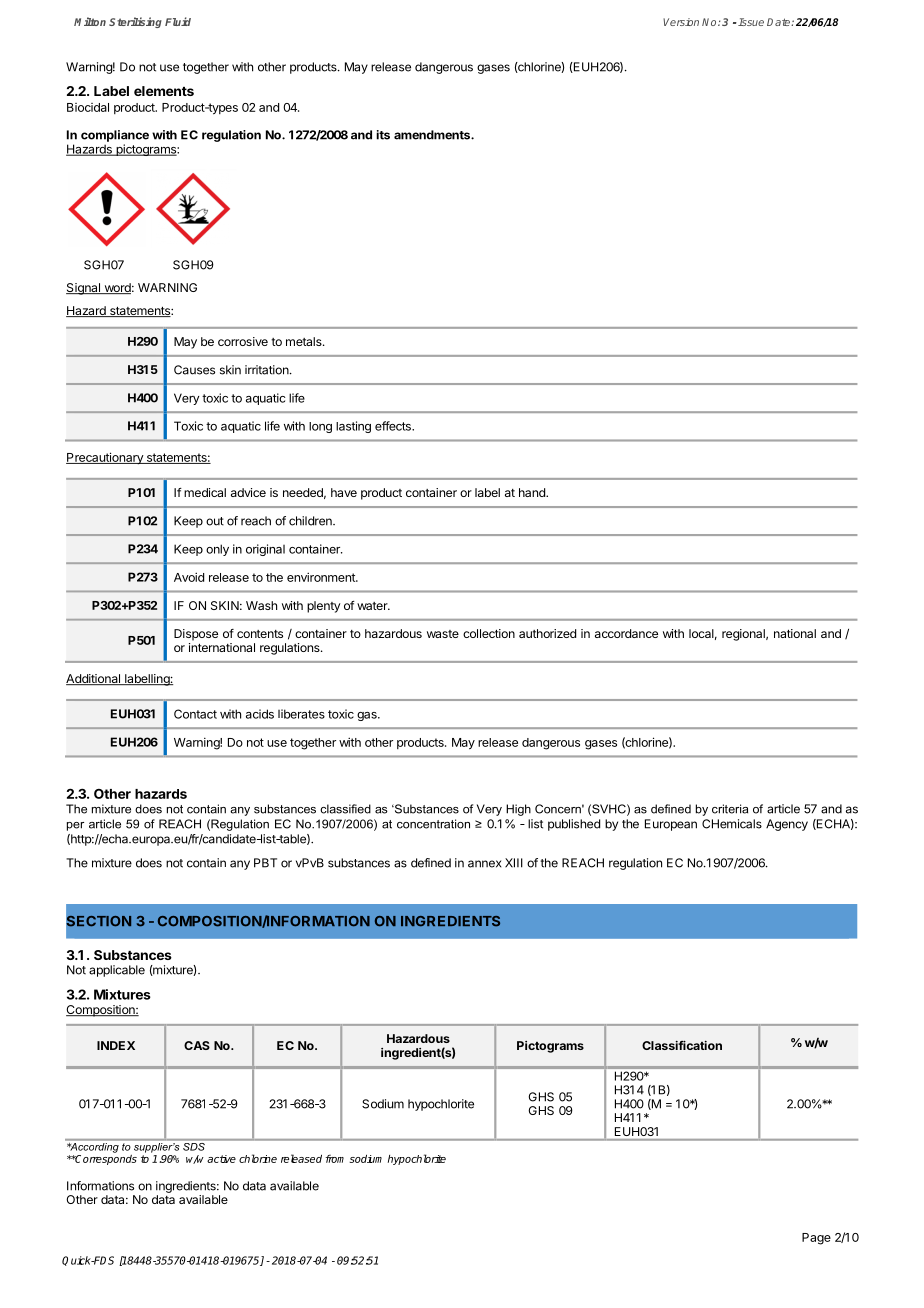 The width and height of the page is (924, 1308). What do you see at coordinates (533, 492) in the page?
I see `hand` at bounding box center [533, 492].
